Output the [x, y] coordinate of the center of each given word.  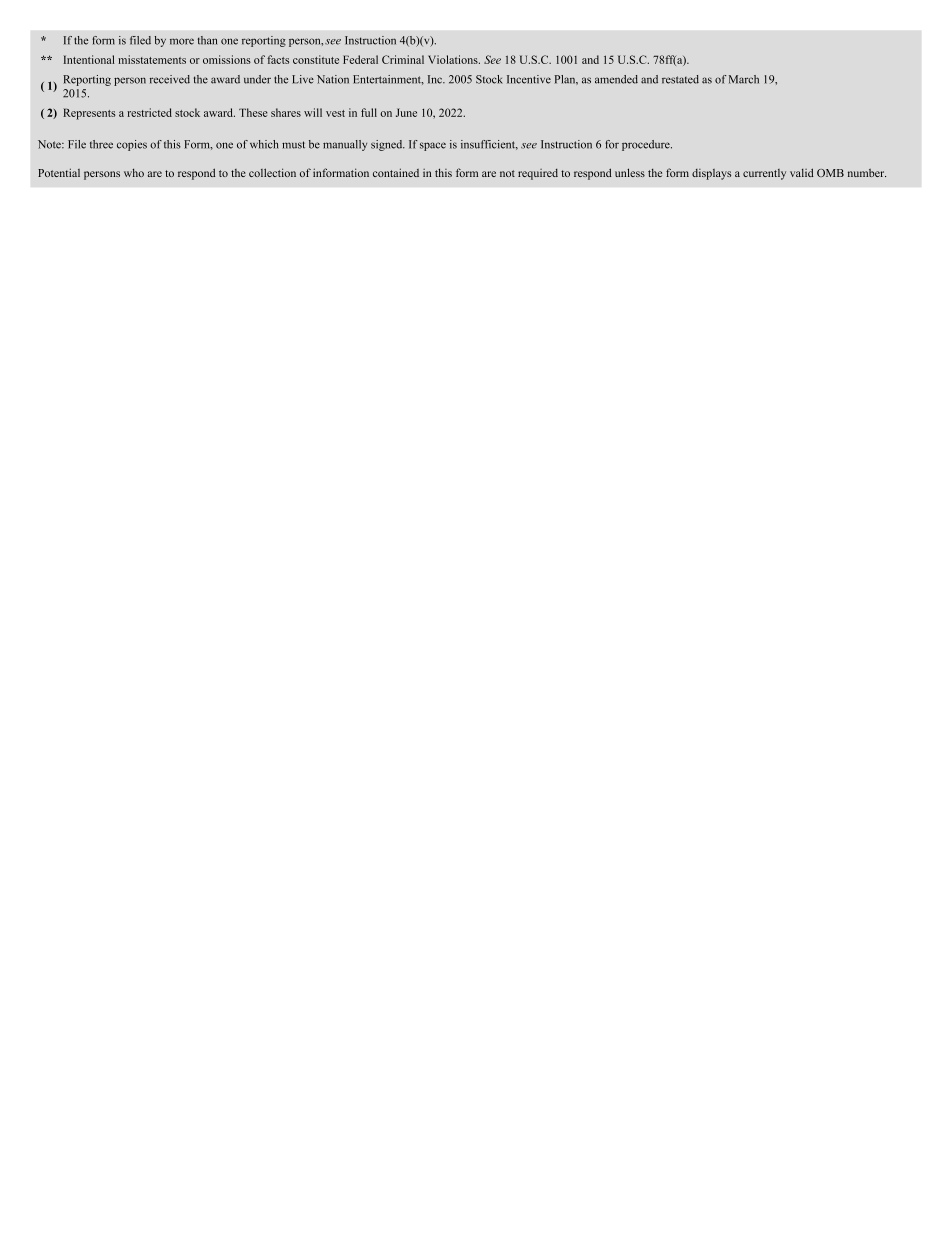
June [406, 112]
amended [616, 79]
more [182, 41]
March [744, 79]
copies [132, 145]
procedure [647, 145]
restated [680, 79]
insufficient [489, 145]
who [134, 172]
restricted [149, 112]
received [170, 79]
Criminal [403, 59]
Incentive [529, 79]
